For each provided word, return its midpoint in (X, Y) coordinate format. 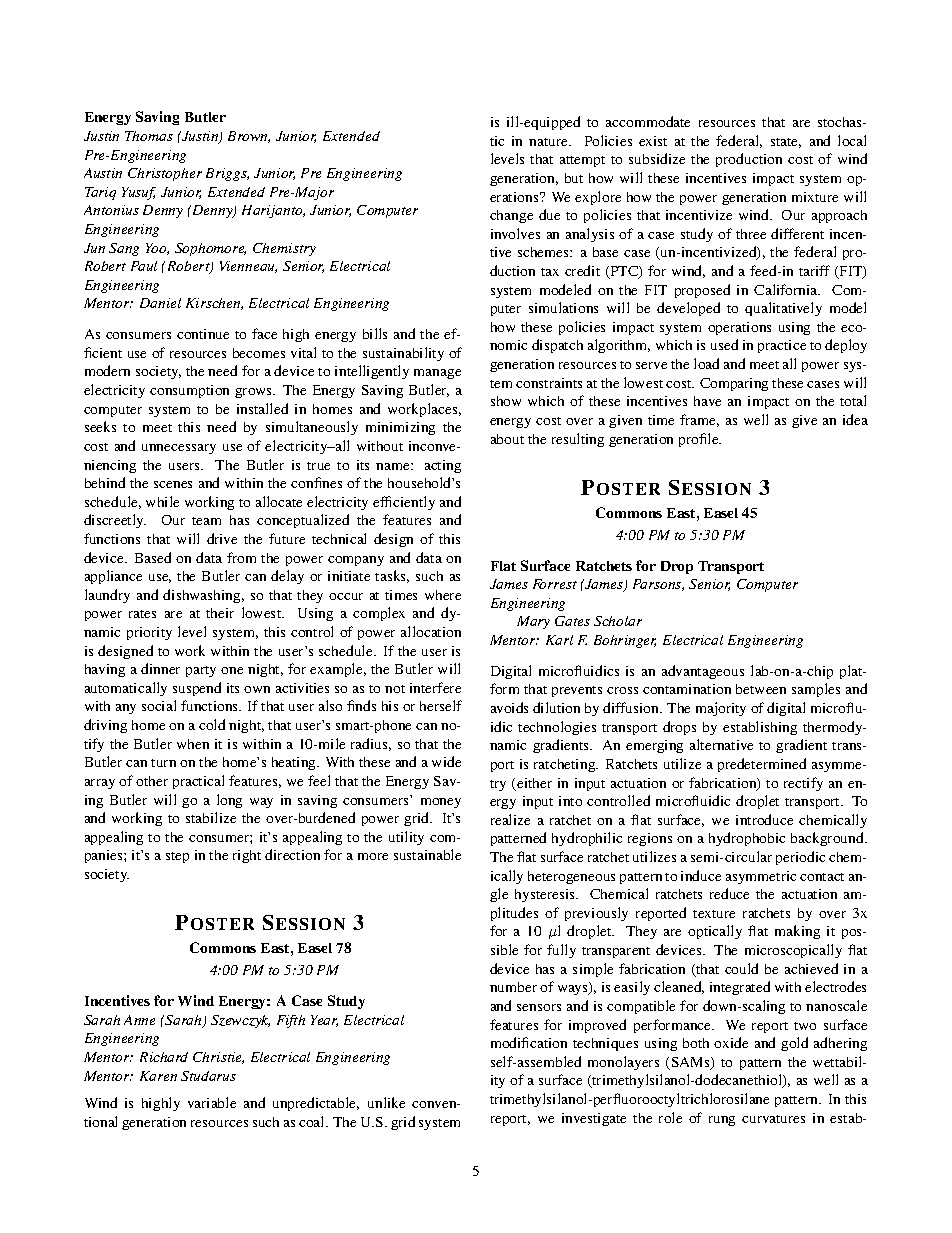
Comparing (734, 384)
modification (529, 1042)
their (220, 613)
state (786, 143)
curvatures (773, 1119)
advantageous (703, 672)
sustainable (427, 854)
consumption (189, 391)
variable (212, 1102)
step (177, 857)
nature (550, 142)
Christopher (165, 174)
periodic (800, 858)
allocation (431, 631)
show (506, 401)
